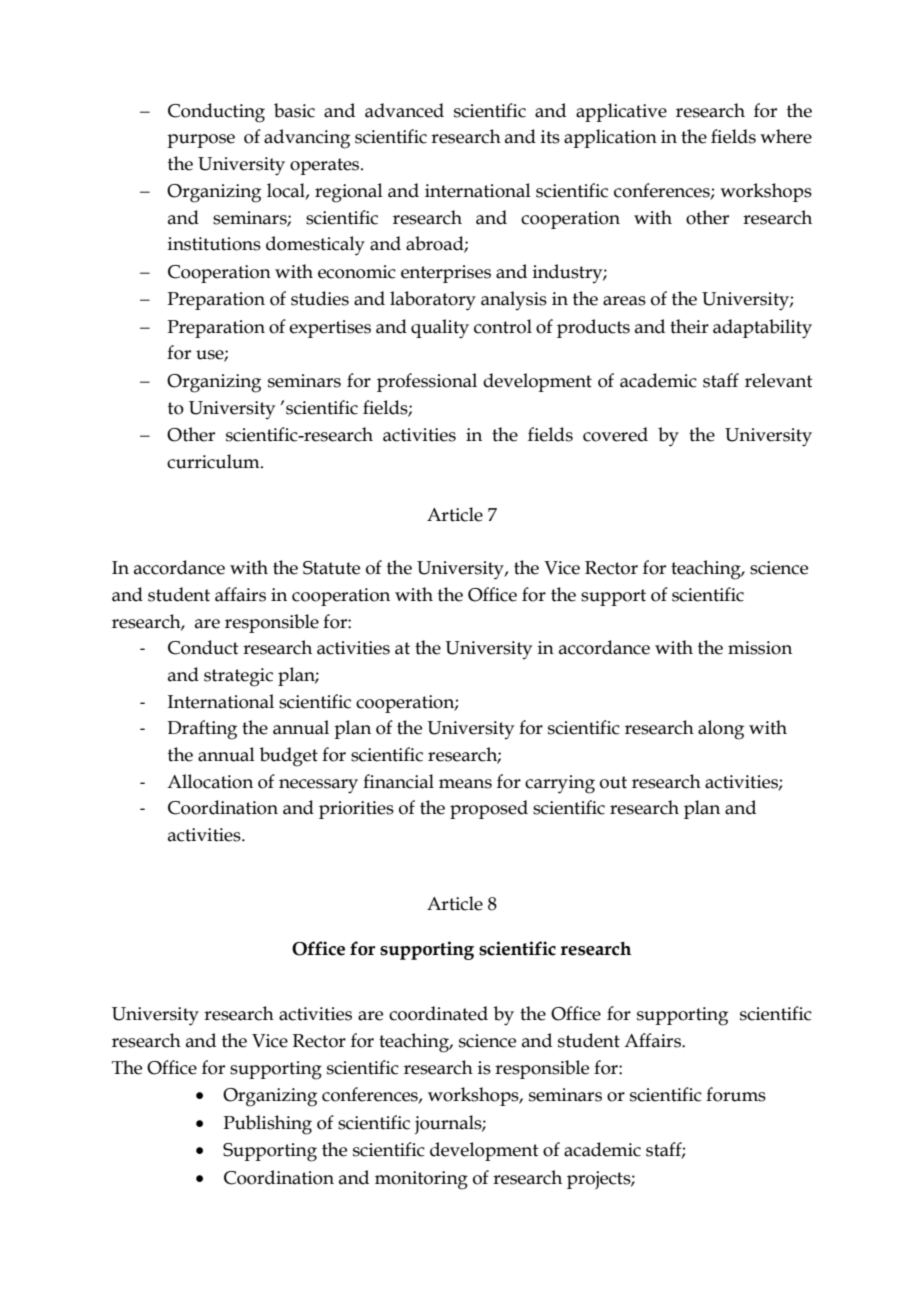 This document has width=924, height=1308. Describe the element at coordinates (307, 139) in the document. I see `advancing` at that location.
